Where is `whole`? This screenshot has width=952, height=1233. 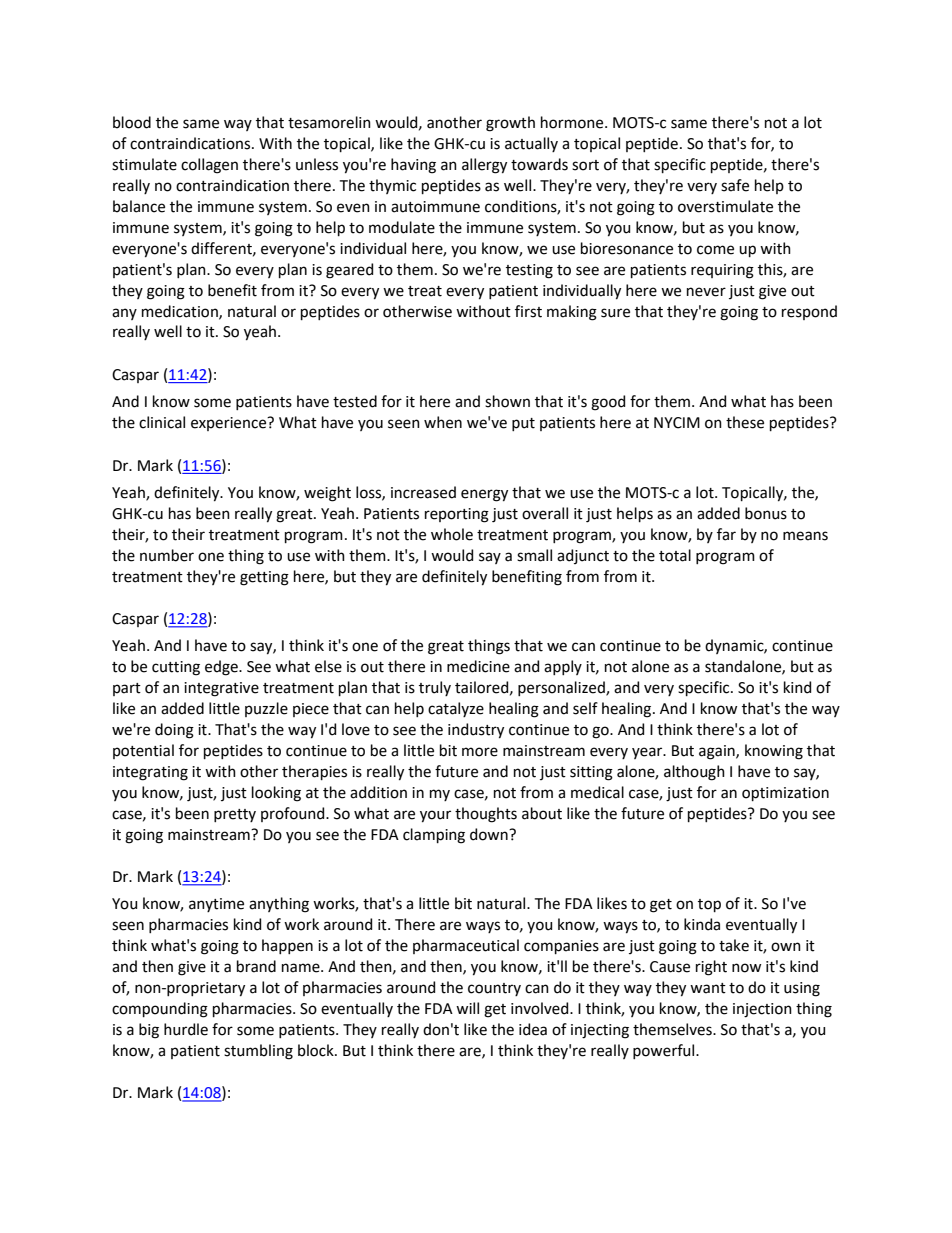 whole is located at coordinates (452, 534).
